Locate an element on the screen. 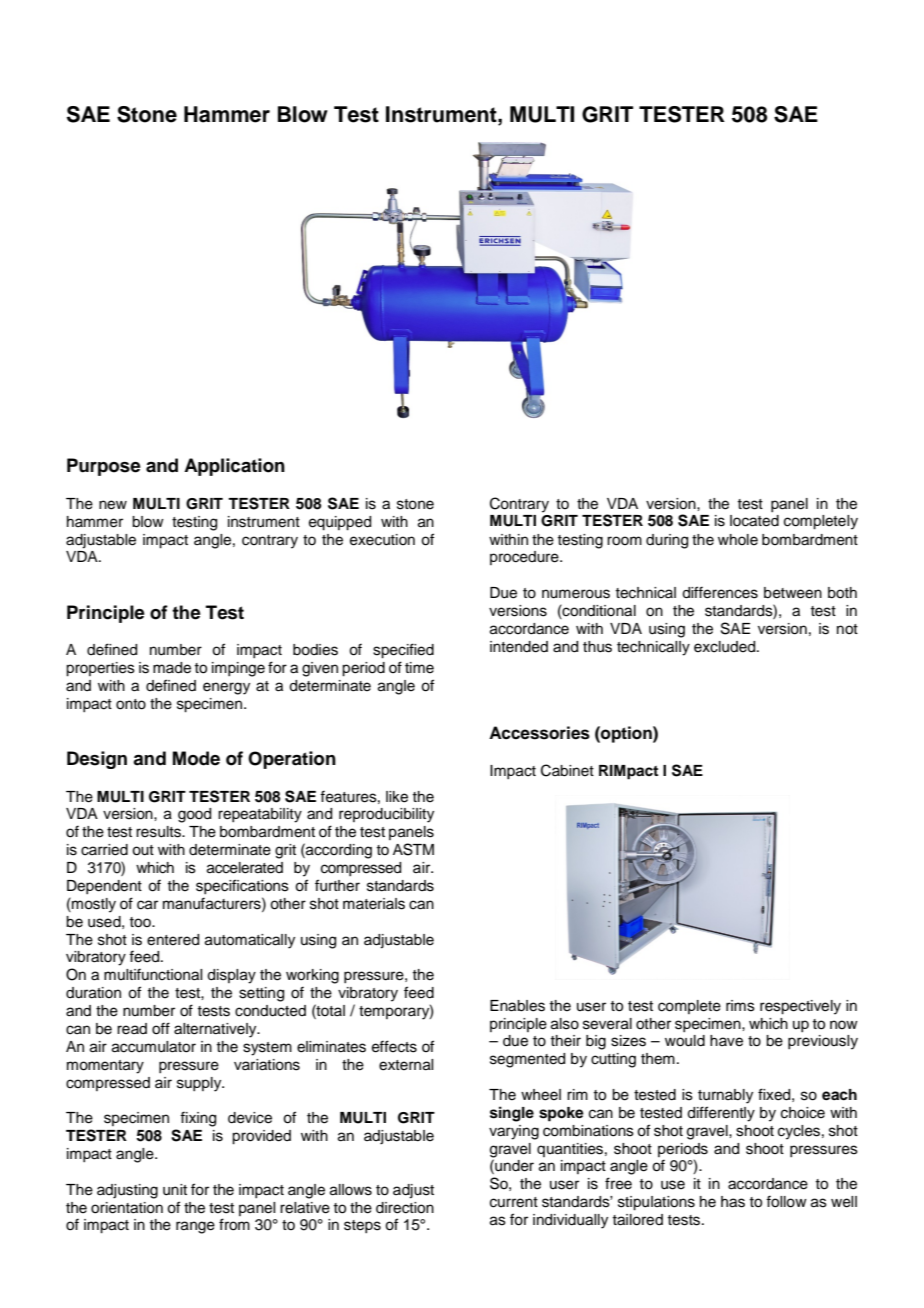 This screenshot has width=924, height=1308. execution is located at coordinates (382, 540).
